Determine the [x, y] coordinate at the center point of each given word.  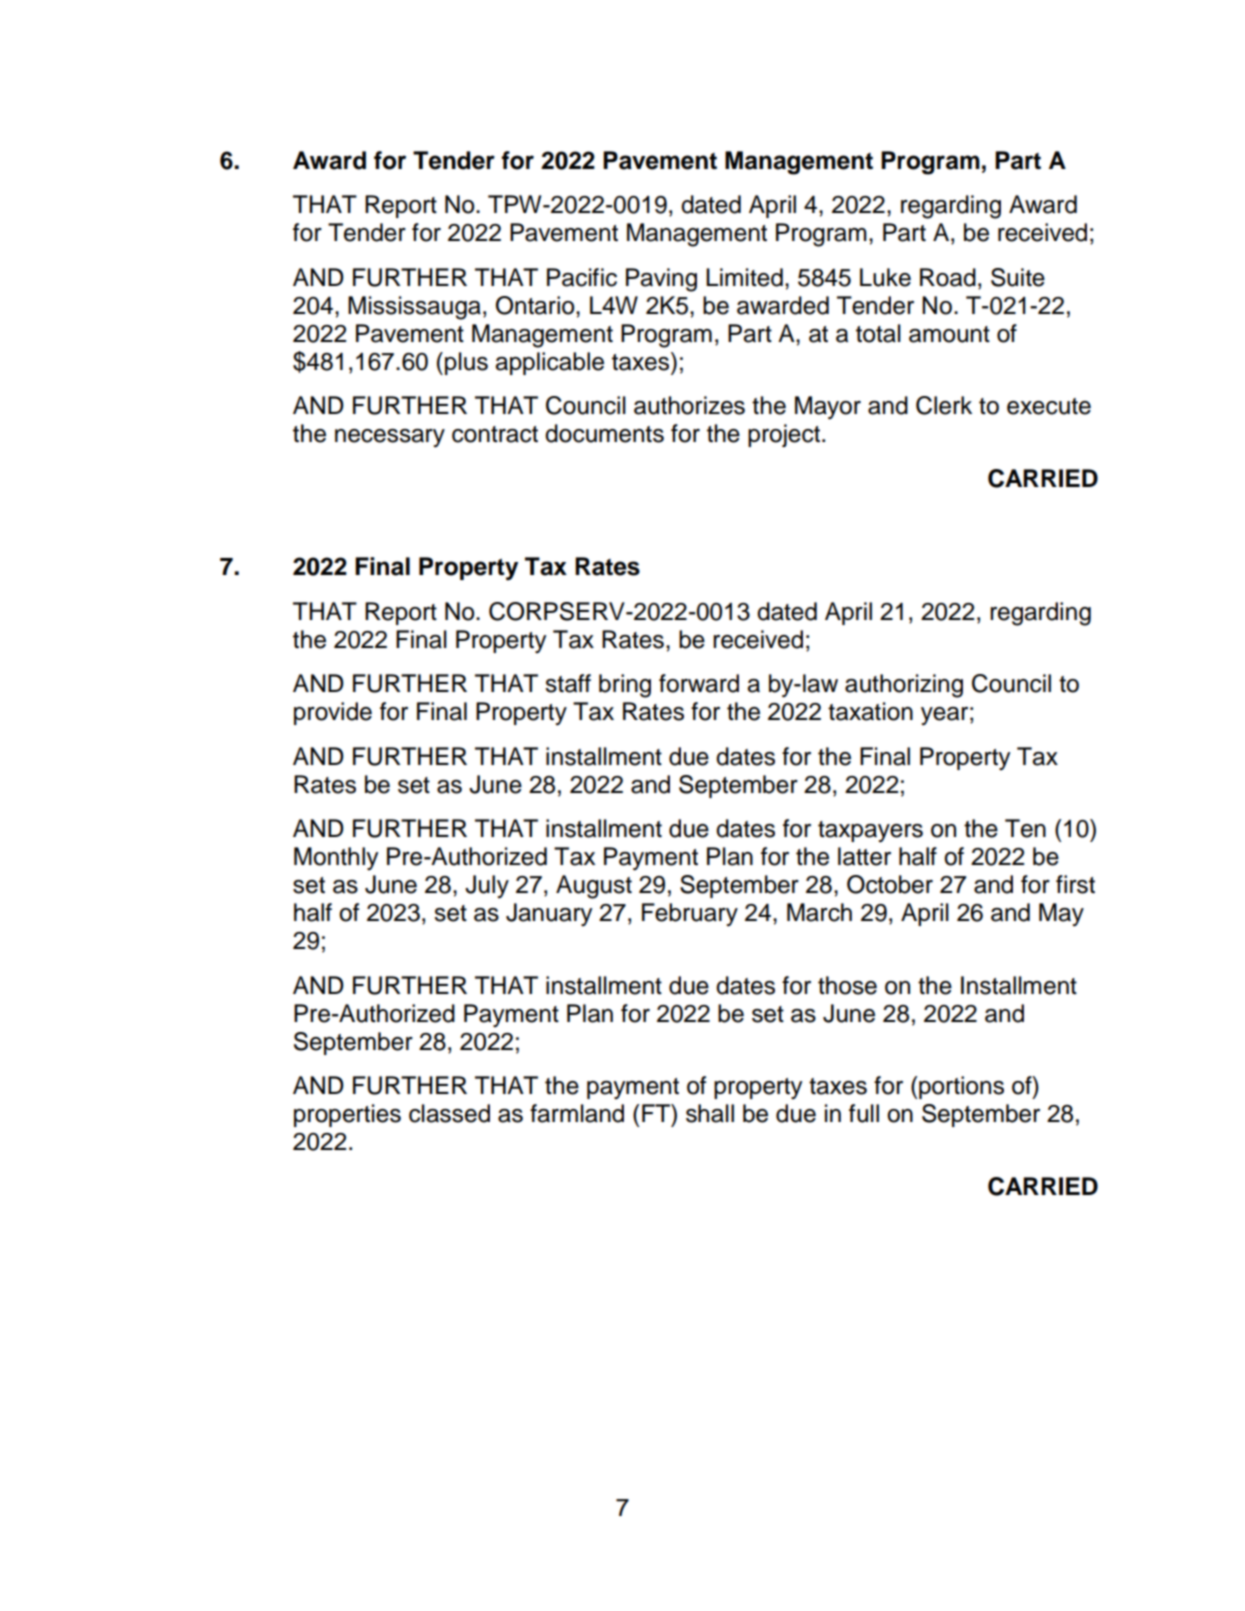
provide [333, 713]
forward [699, 683]
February [690, 914]
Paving [661, 280]
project [785, 435]
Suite [1018, 277]
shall [710, 1113]
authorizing [904, 686]
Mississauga [414, 308]
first [1075, 884]
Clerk [944, 405]
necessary [390, 438]
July [487, 886]
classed [449, 1113]
